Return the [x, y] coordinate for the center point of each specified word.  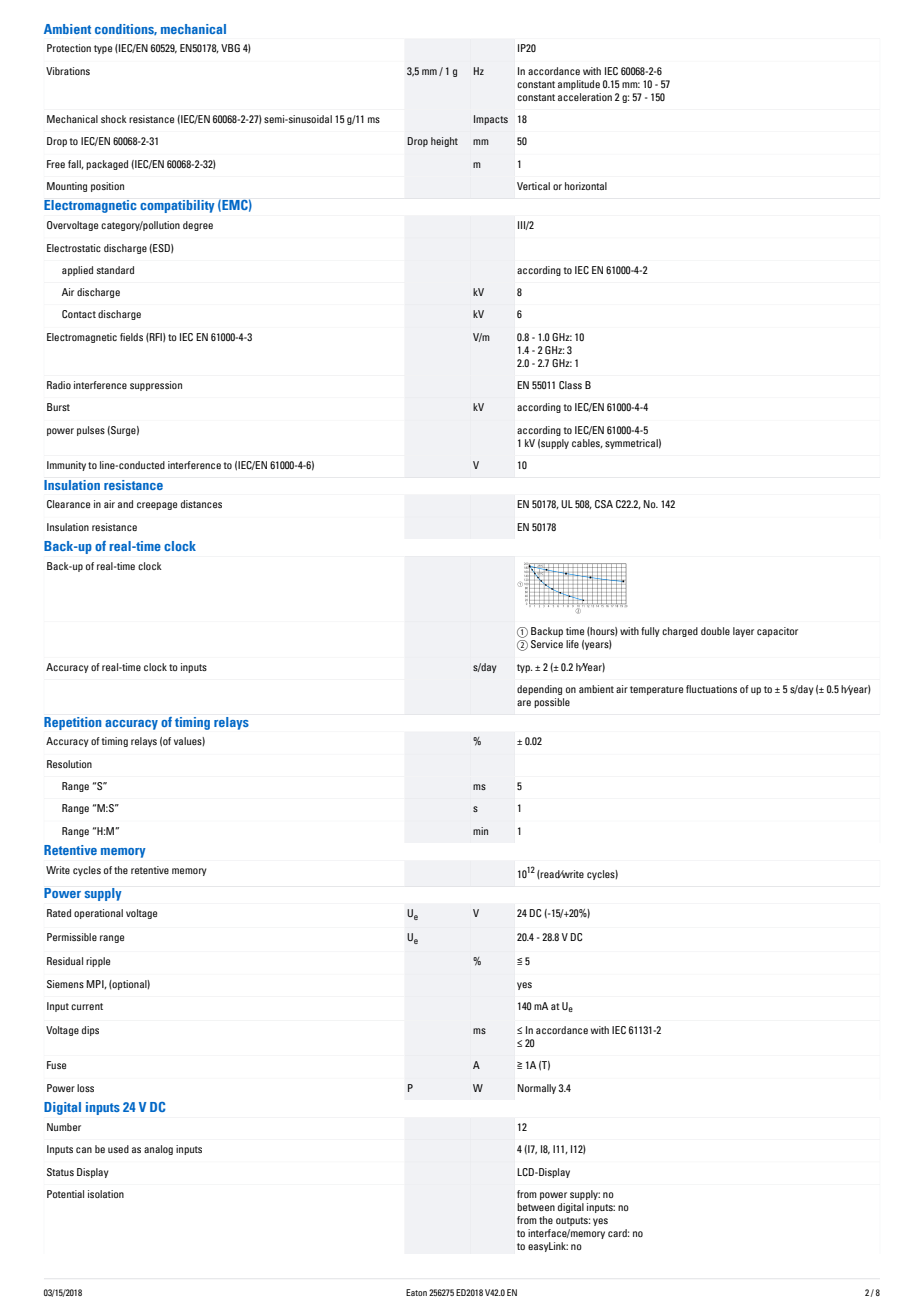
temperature [656, 690]
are [524, 703]
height [444, 142]
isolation [106, 1194]
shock [114, 119]
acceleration [585, 97]
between [536, 1207]
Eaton [416, 1292]
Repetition [72, 723]
